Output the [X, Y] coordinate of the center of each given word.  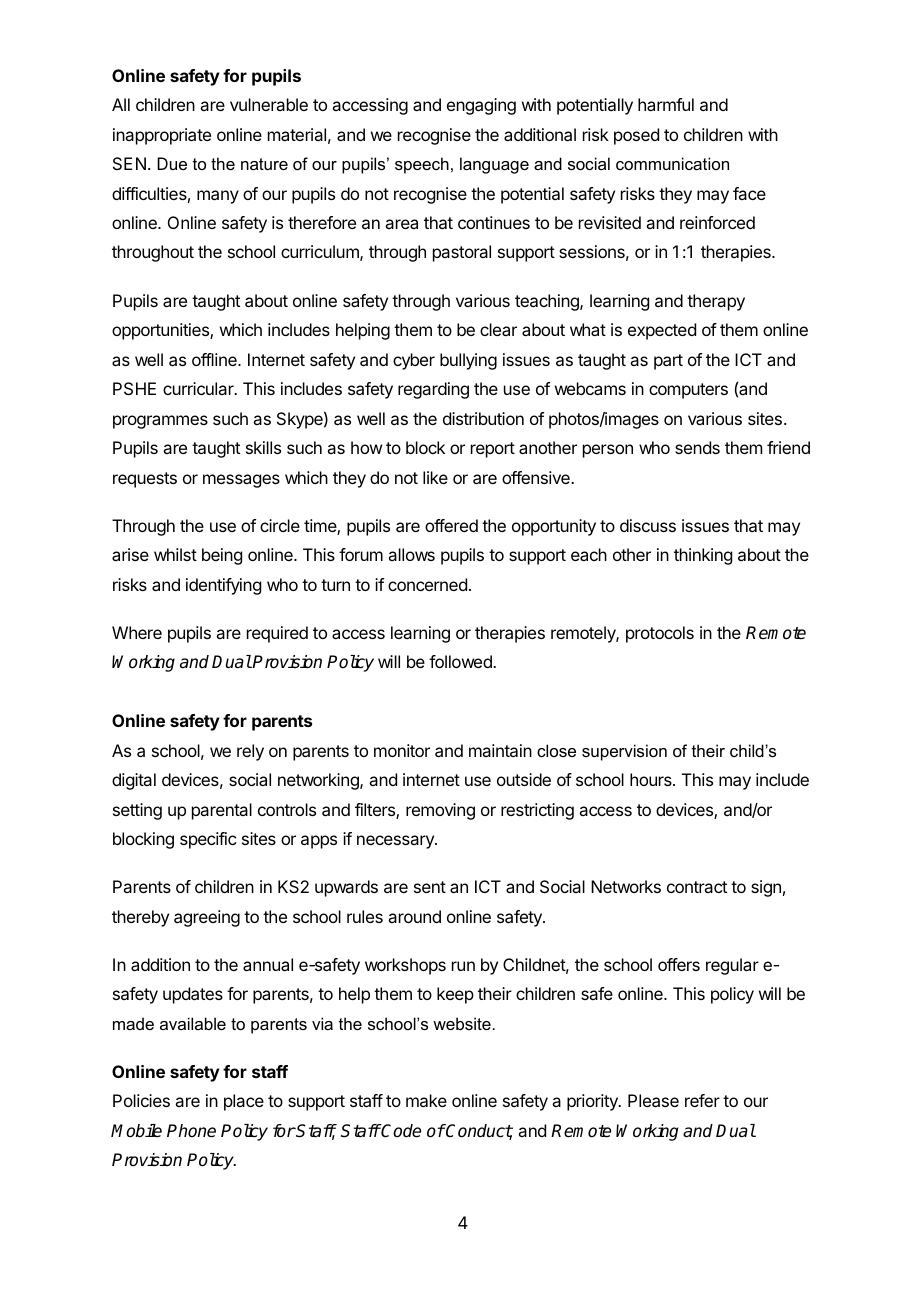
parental [222, 811]
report [493, 450]
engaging [481, 106]
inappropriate [162, 136]
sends [697, 447]
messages [241, 481]
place [244, 1102]
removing [440, 811]
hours [652, 779]
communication [672, 163]
